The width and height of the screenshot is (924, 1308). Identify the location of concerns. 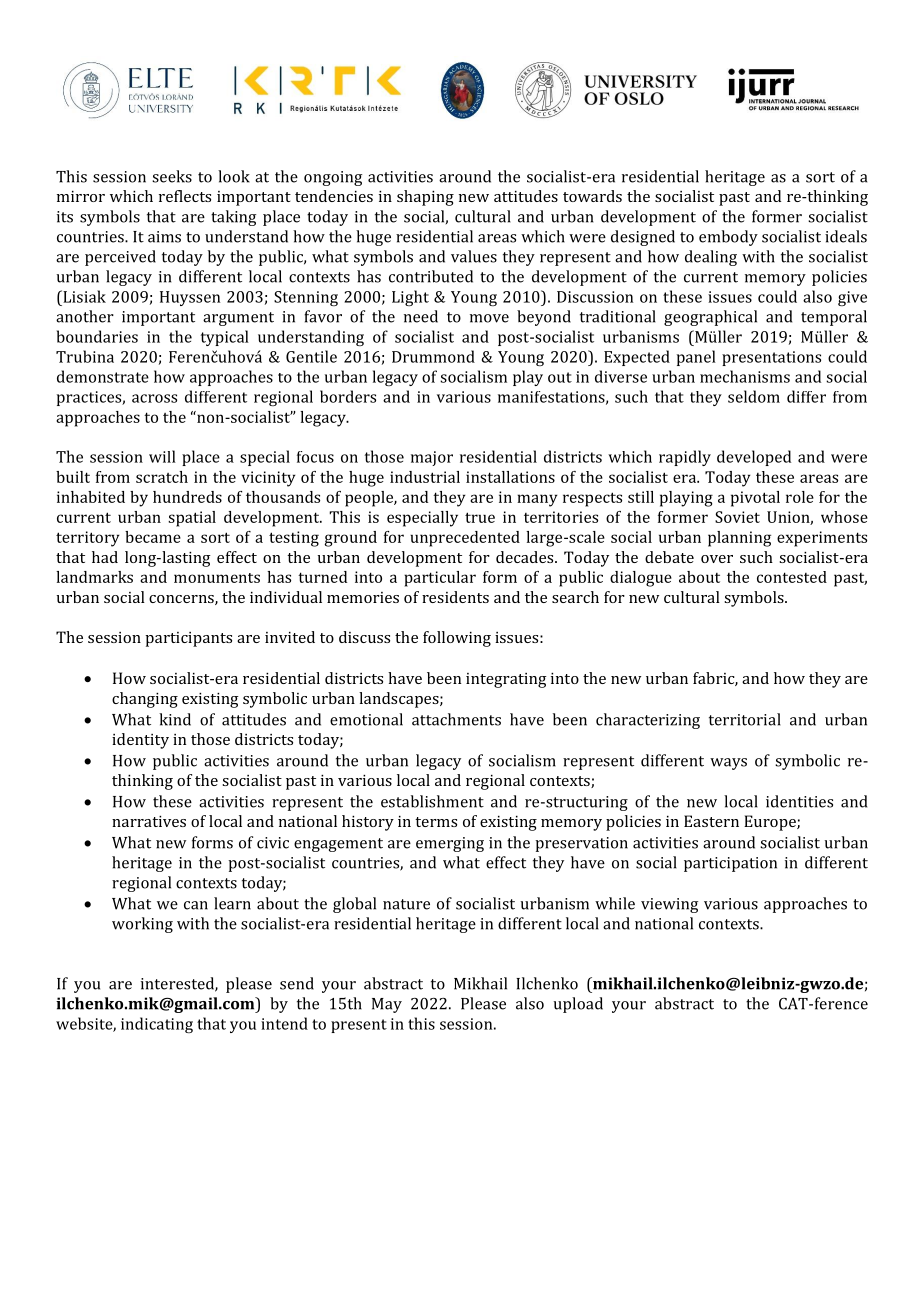
(182, 600).
